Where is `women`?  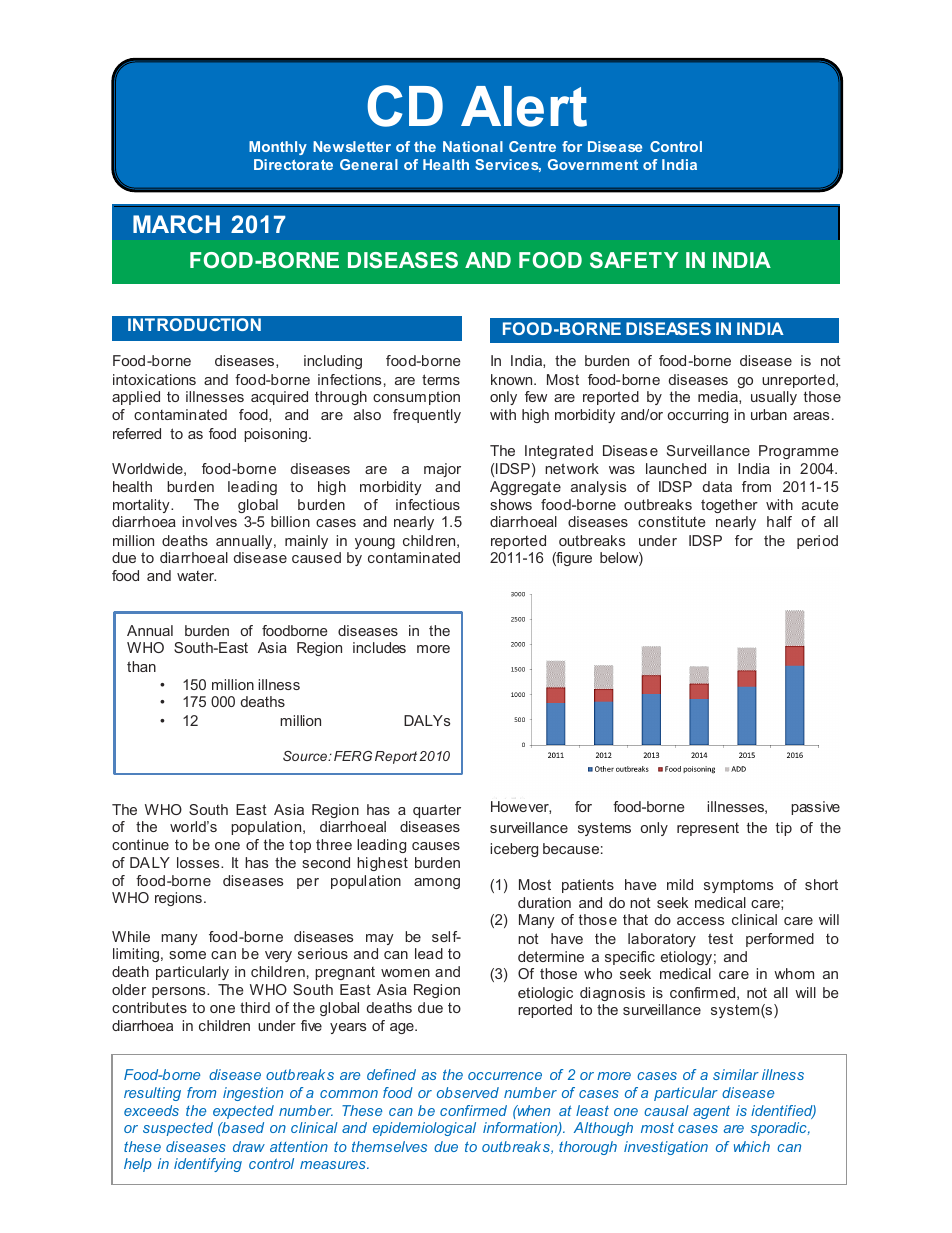
women is located at coordinates (405, 973).
